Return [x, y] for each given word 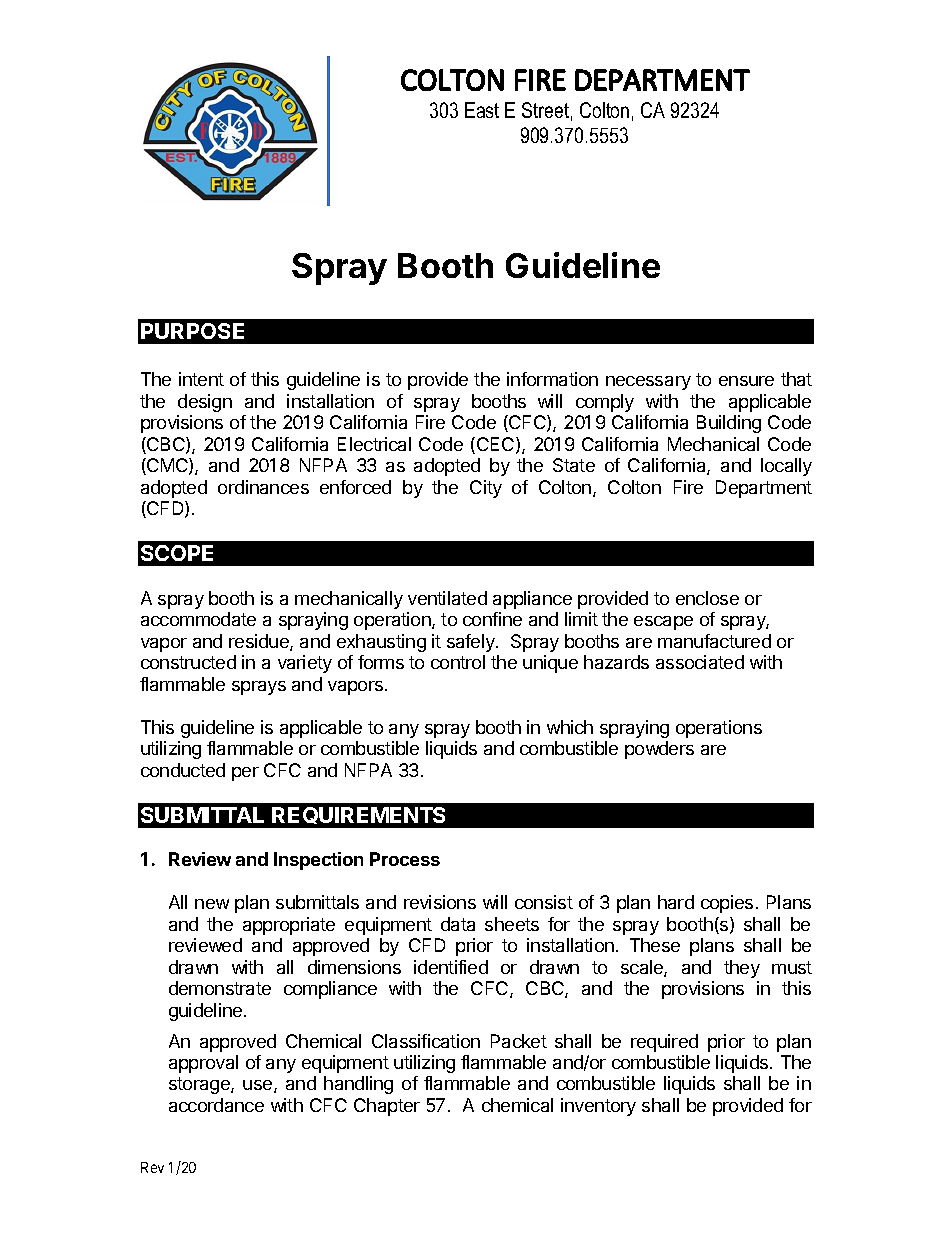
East [482, 110]
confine [492, 619]
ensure [746, 381]
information [552, 379]
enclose [707, 598]
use [259, 1086]
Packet [519, 1041]
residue [260, 642]
